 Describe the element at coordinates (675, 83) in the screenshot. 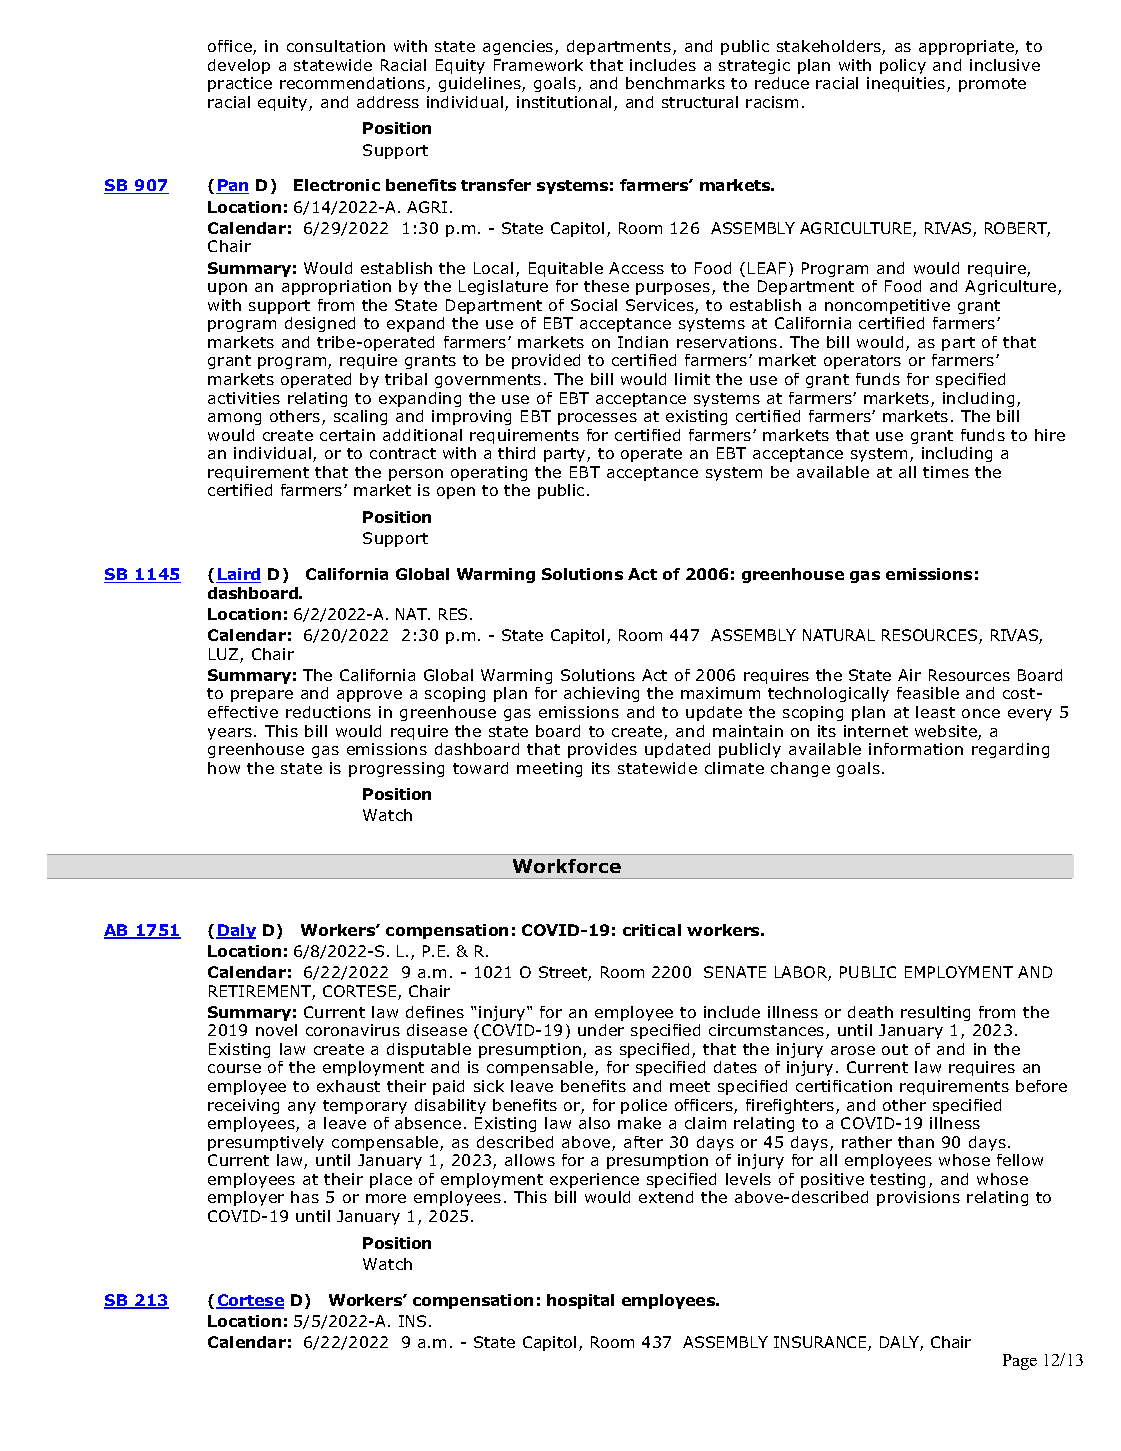

I see `benchmarks` at that location.
